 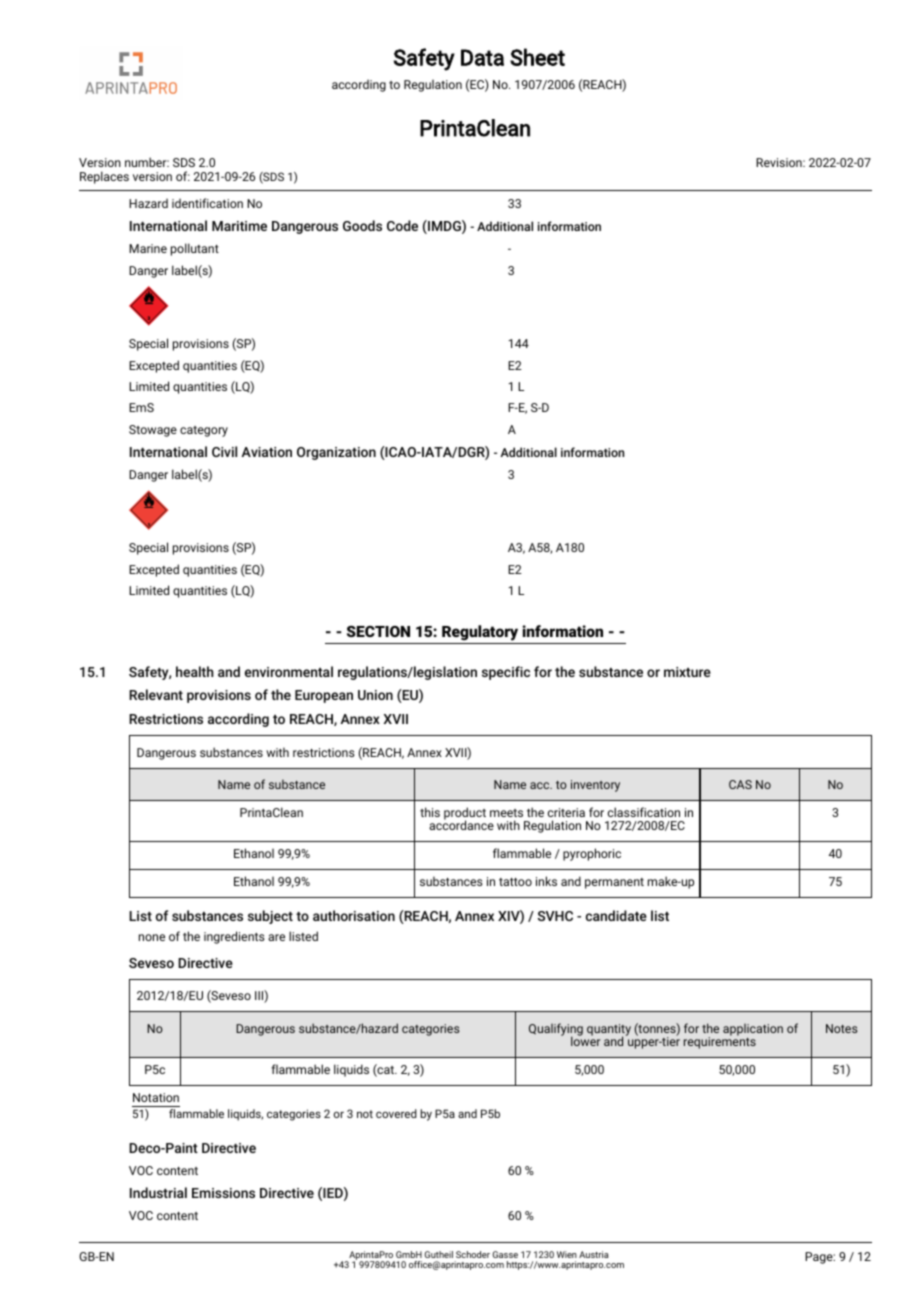 I want to click on Regulatory, so click(x=480, y=634).
